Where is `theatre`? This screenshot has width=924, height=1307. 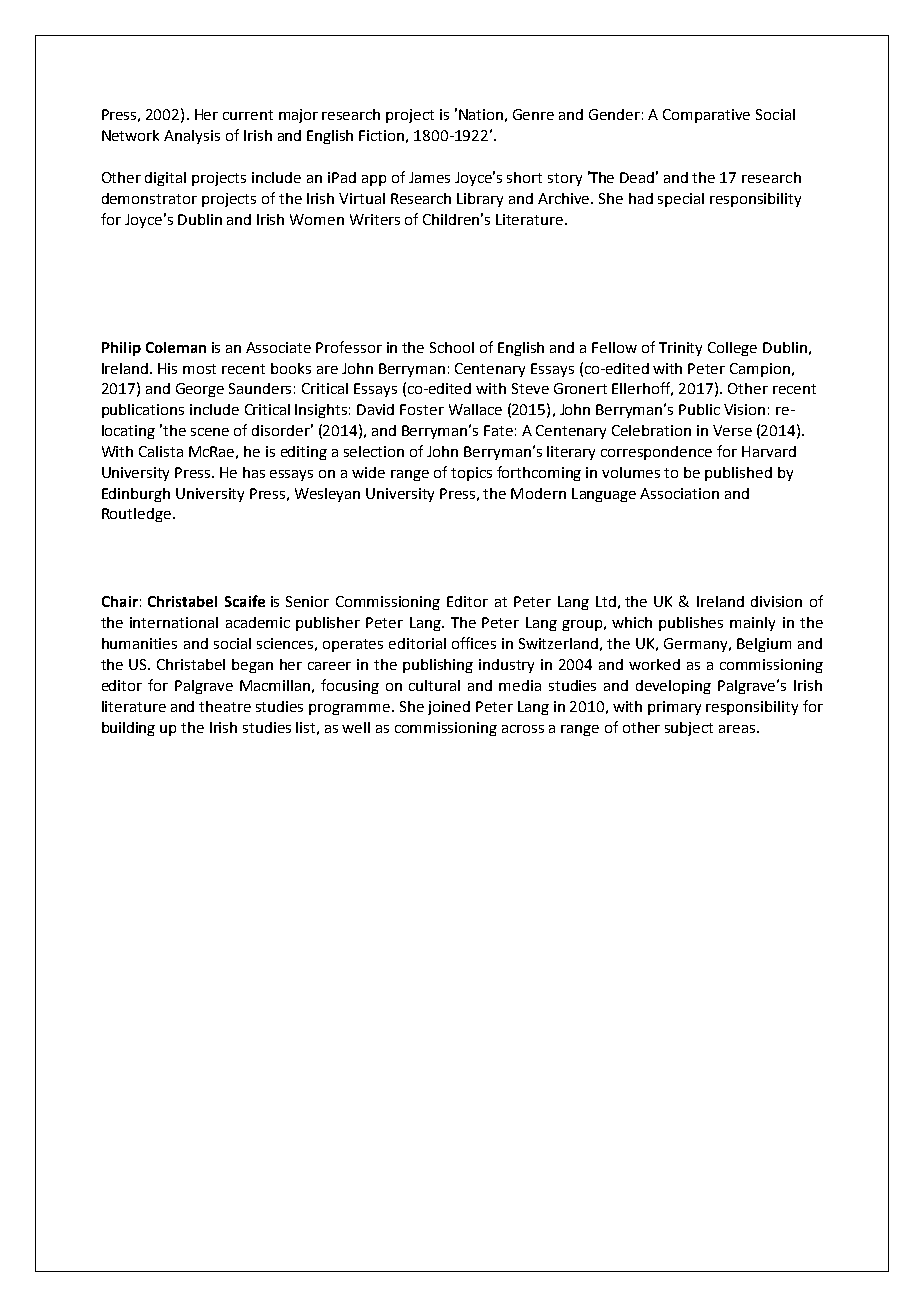 theatre is located at coordinates (225, 706).
